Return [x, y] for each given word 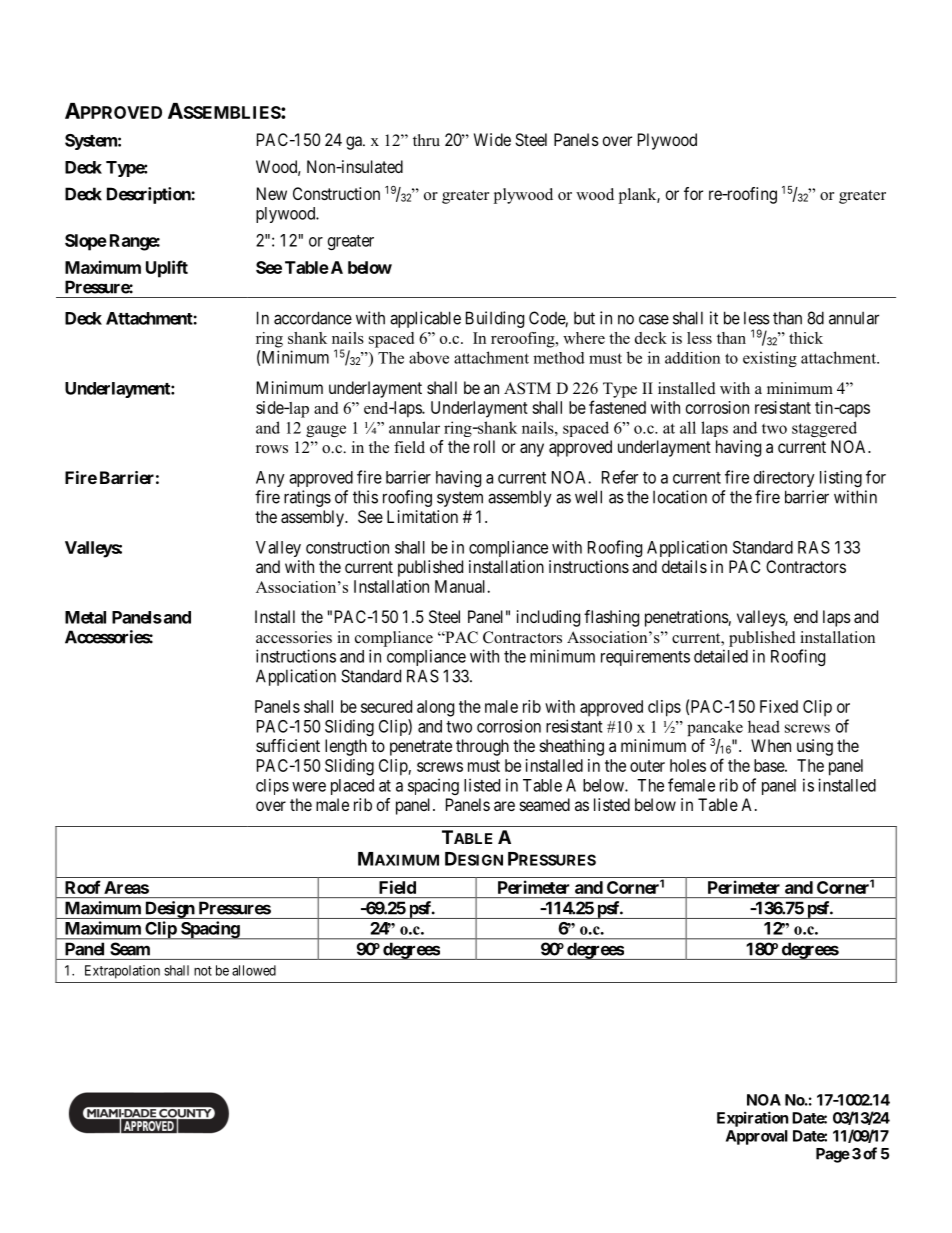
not [203, 971]
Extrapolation [122, 972]
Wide [492, 139]
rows [272, 449]
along [435, 708]
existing [770, 359]
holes [688, 765]
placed [352, 787]
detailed [721, 656]
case [654, 319]
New [272, 193]
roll [484, 446]
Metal [85, 617]
